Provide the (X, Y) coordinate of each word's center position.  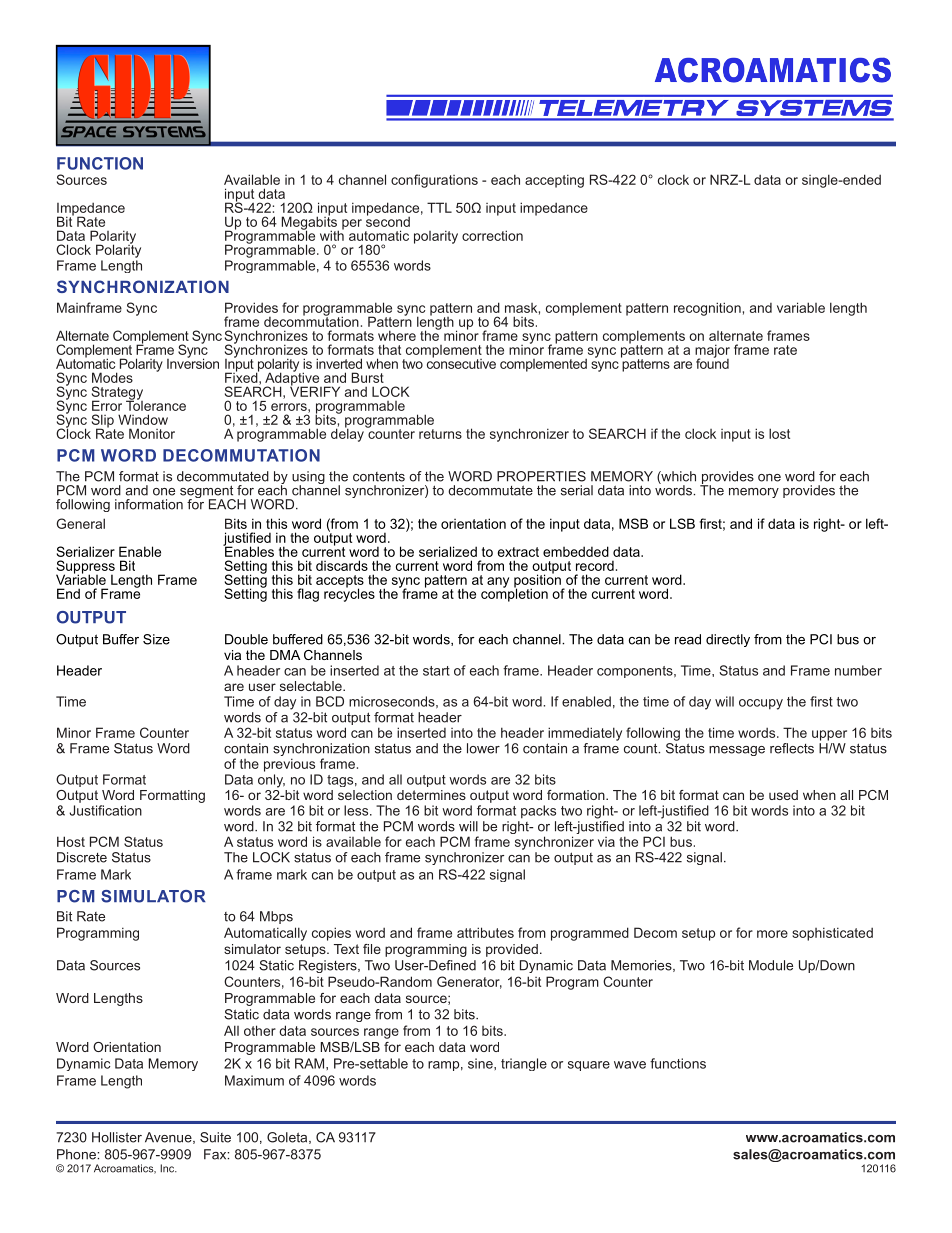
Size (156, 639)
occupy (761, 704)
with (332, 234)
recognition (707, 309)
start (436, 671)
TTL (439, 207)
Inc (168, 1168)
